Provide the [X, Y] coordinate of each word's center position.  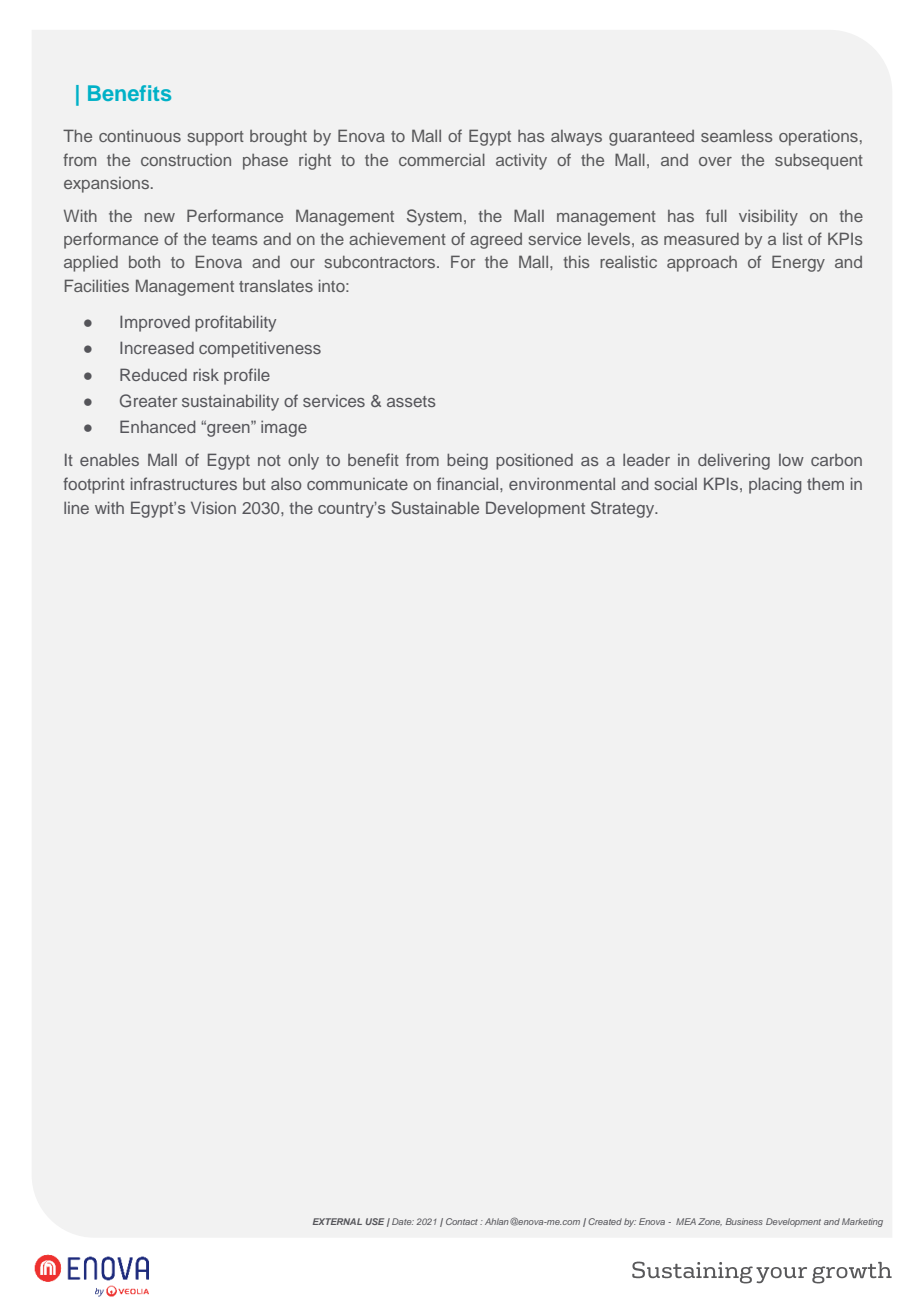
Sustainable [435, 508]
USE [375, 1221]
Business [744, 1221]
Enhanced [158, 426]
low [791, 460]
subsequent [819, 161]
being [467, 461]
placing [775, 485]
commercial [442, 159]
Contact [463, 1221]
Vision [213, 507]
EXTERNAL [337, 1221]
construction [186, 160]
